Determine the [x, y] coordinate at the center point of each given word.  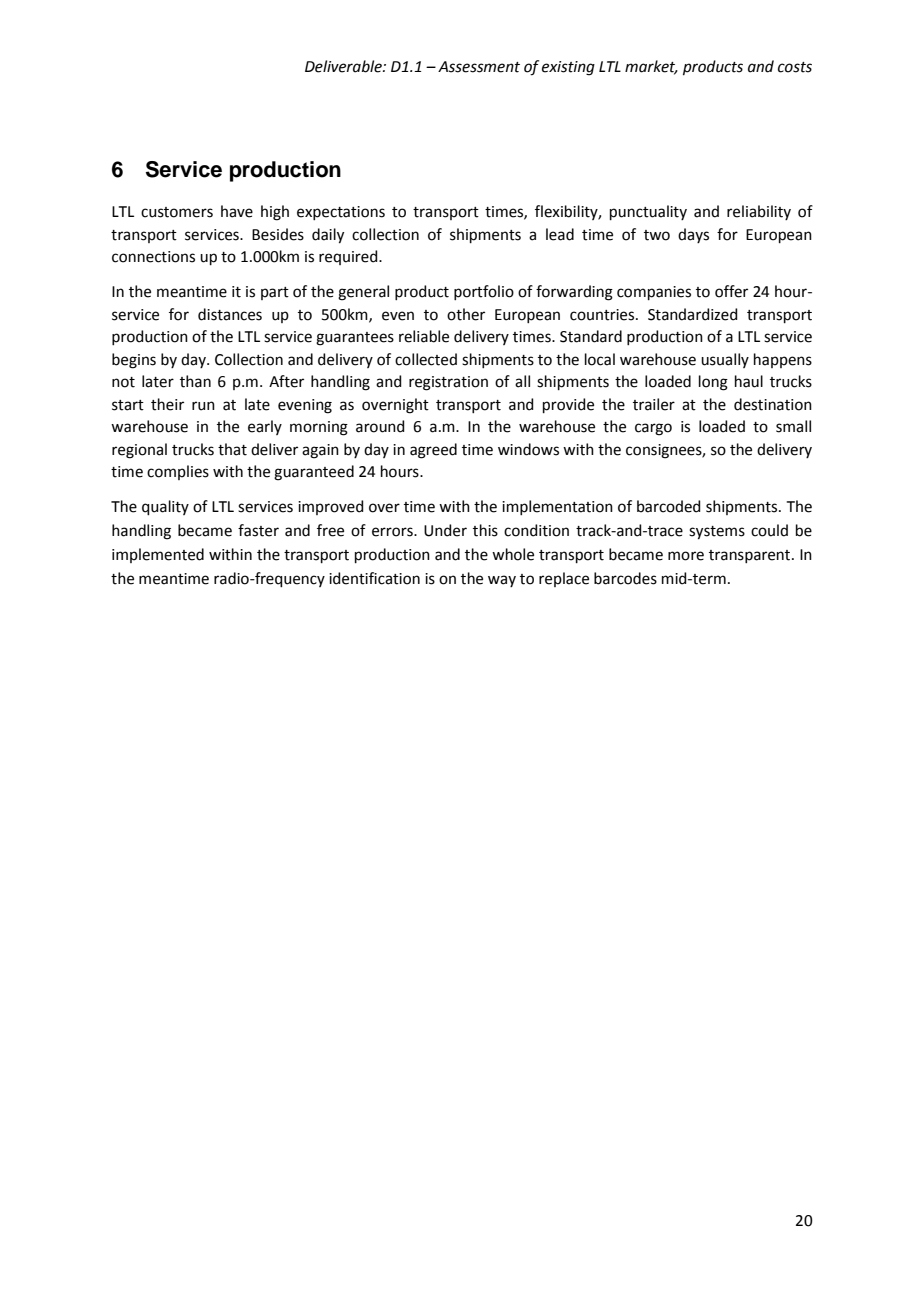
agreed [433, 451]
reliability [759, 212]
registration [448, 383]
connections [153, 257]
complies [178, 472]
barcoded [669, 506]
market [651, 67]
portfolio [484, 292]
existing [568, 68]
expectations [341, 213]
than [195, 381]
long [713, 383]
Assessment [479, 67]
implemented [158, 555]
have [237, 211]
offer [731, 291]
